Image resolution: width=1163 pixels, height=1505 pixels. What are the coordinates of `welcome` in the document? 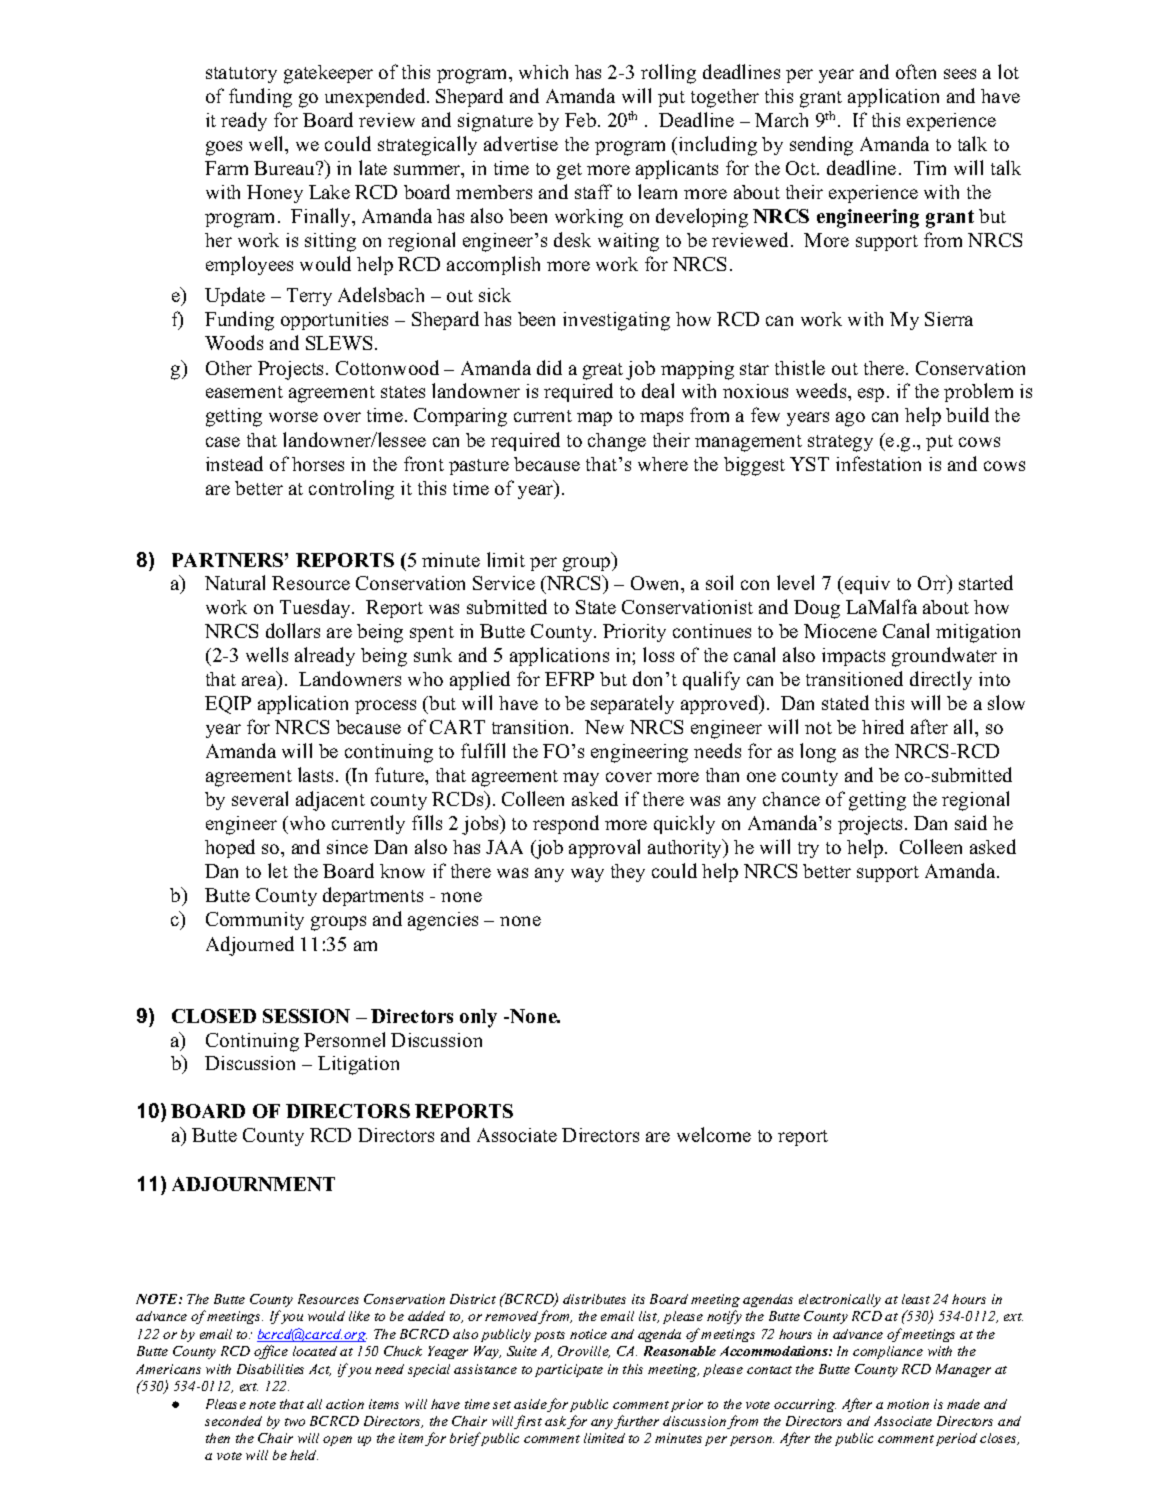 It's located at (714, 1134).
